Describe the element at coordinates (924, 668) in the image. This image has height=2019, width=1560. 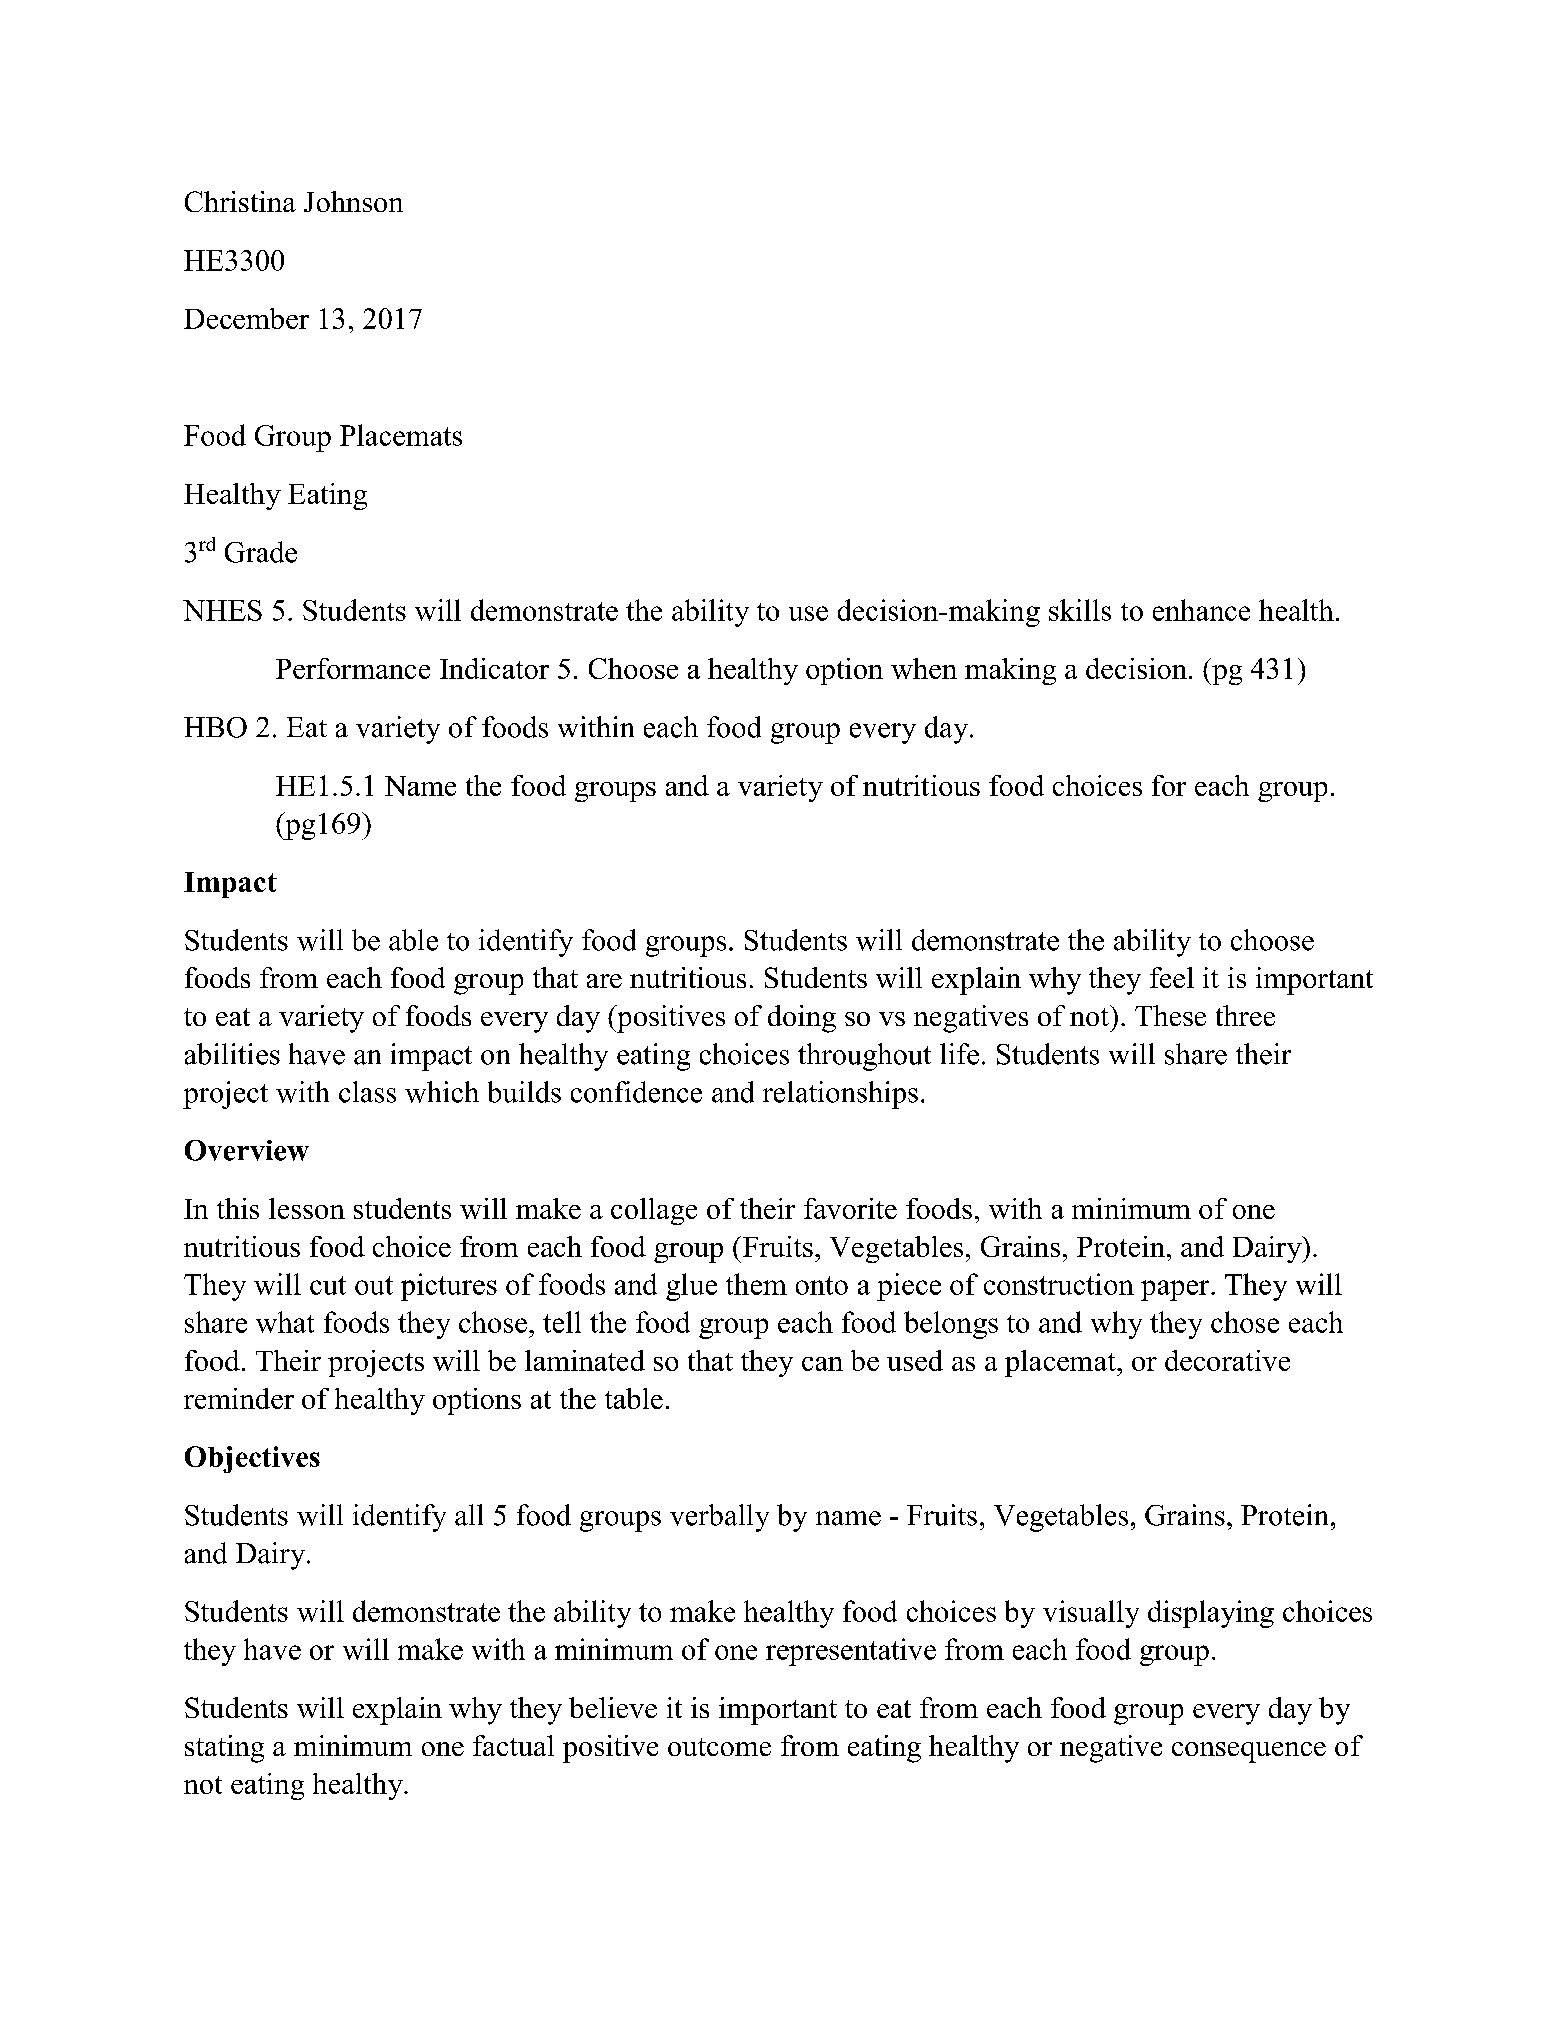
I see `when` at that location.
